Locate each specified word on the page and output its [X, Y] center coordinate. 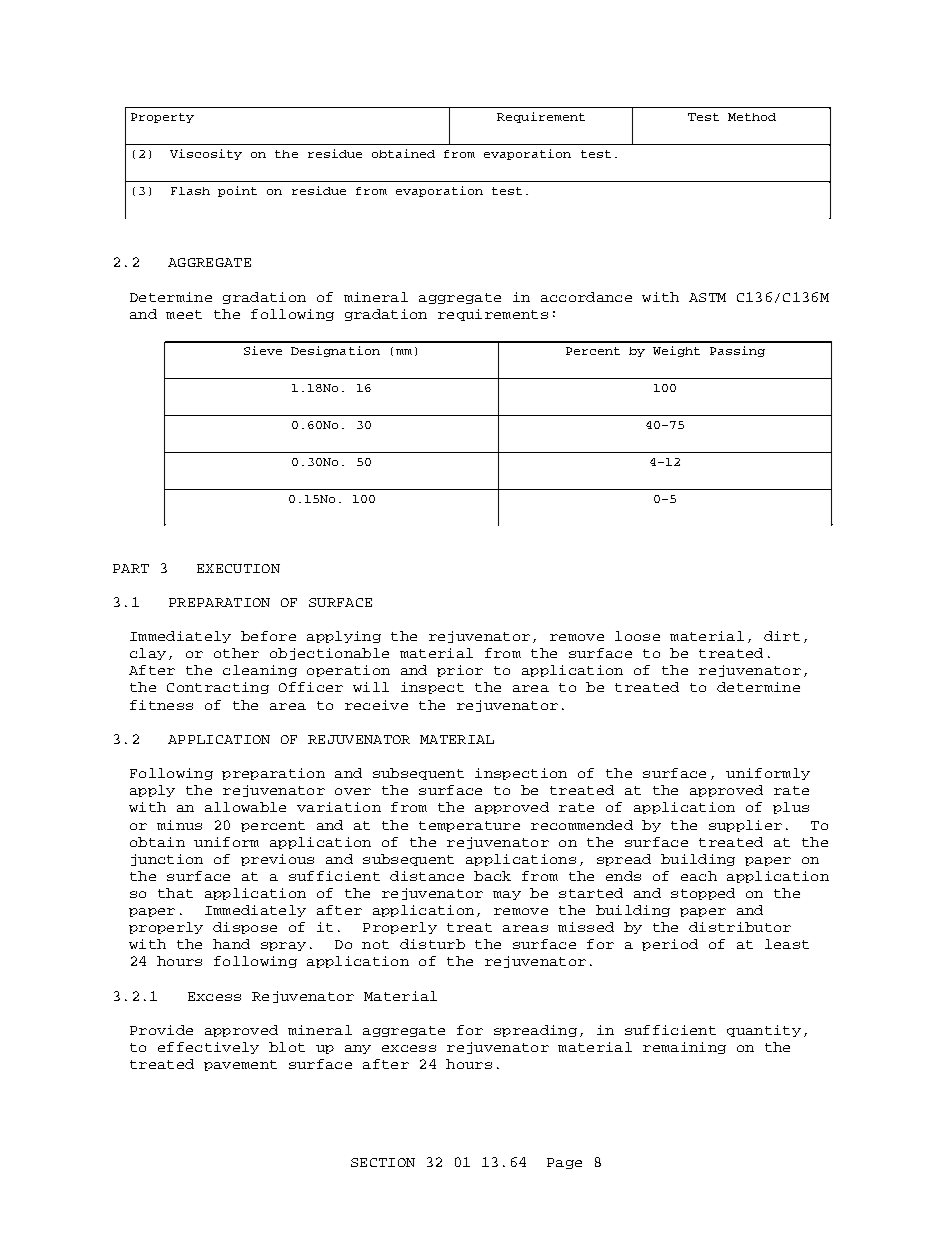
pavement [240, 1065]
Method [752, 117]
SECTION [383, 1162]
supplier [745, 826]
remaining [684, 1048]
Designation [335, 351]
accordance [586, 297]
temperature [469, 826]
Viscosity [206, 154]
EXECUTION [238, 568]
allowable [245, 807]
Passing [737, 351]
